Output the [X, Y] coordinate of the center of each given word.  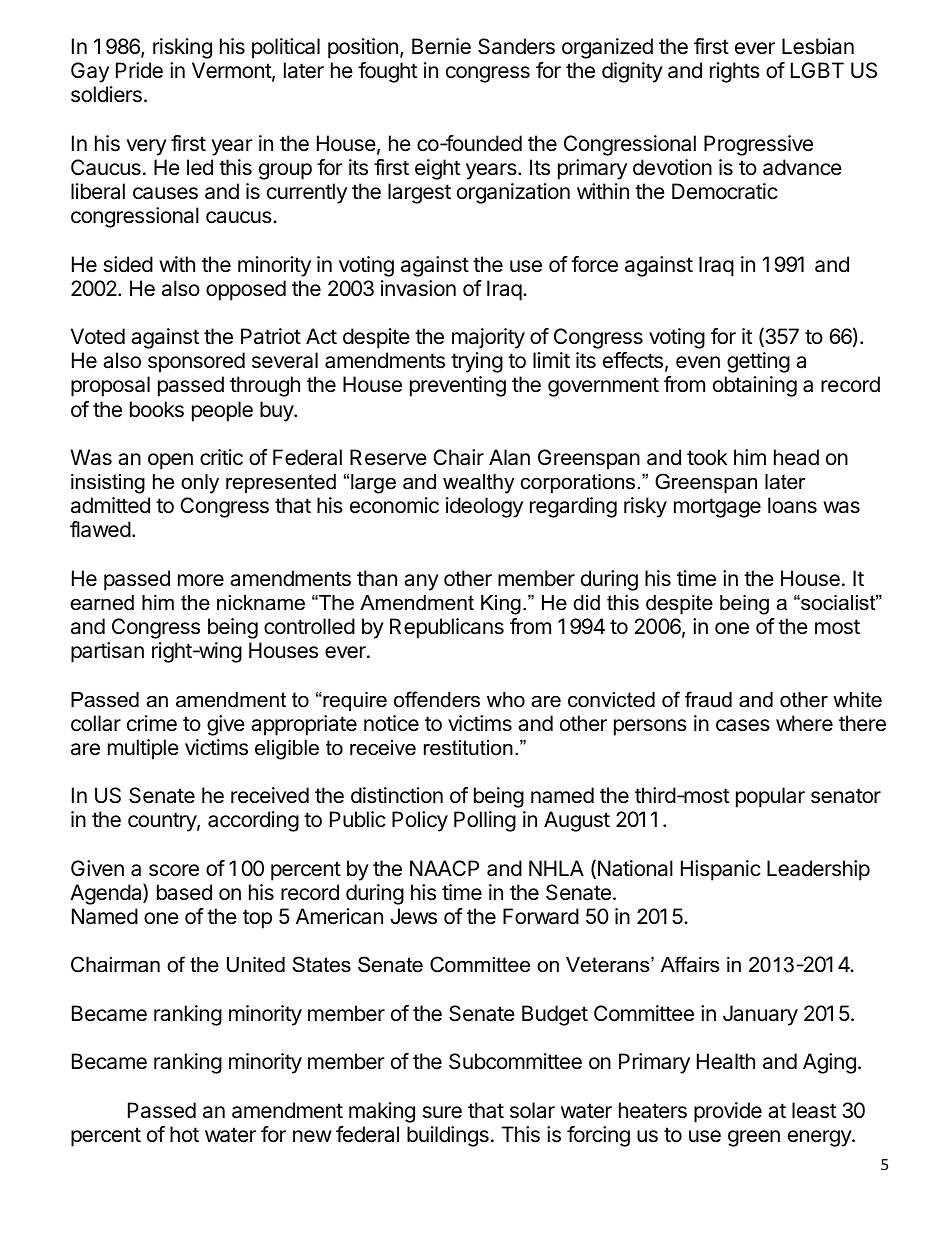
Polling [485, 821]
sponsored [196, 362]
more [201, 580]
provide [728, 1112]
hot [184, 1134]
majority [488, 338]
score [174, 870]
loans [792, 505]
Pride [139, 70]
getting [758, 362]
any [421, 582]
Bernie [441, 46]
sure [442, 1112]
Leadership [818, 870]
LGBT [817, 70]
